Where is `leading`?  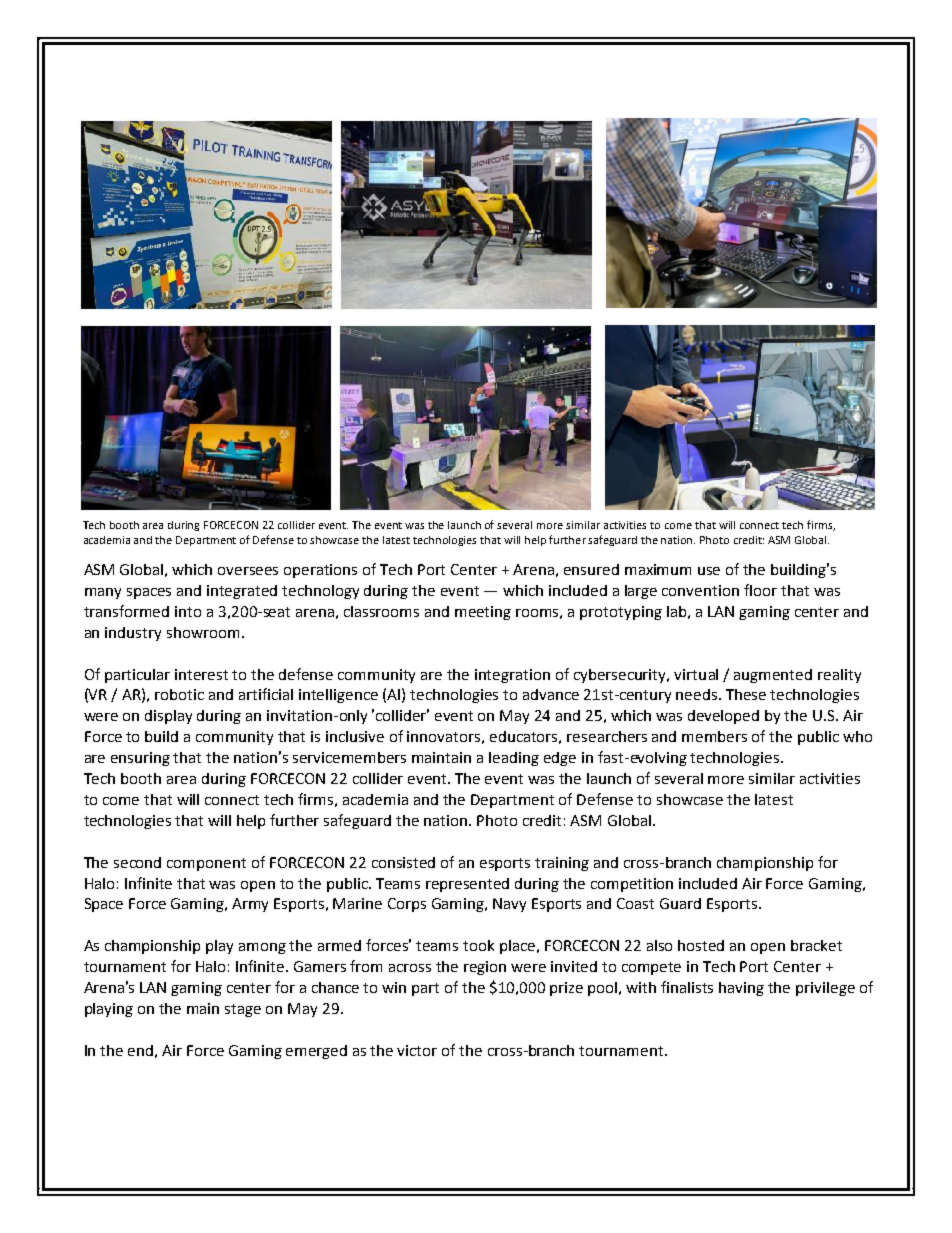
leading is located at coordinates (514, 759).
